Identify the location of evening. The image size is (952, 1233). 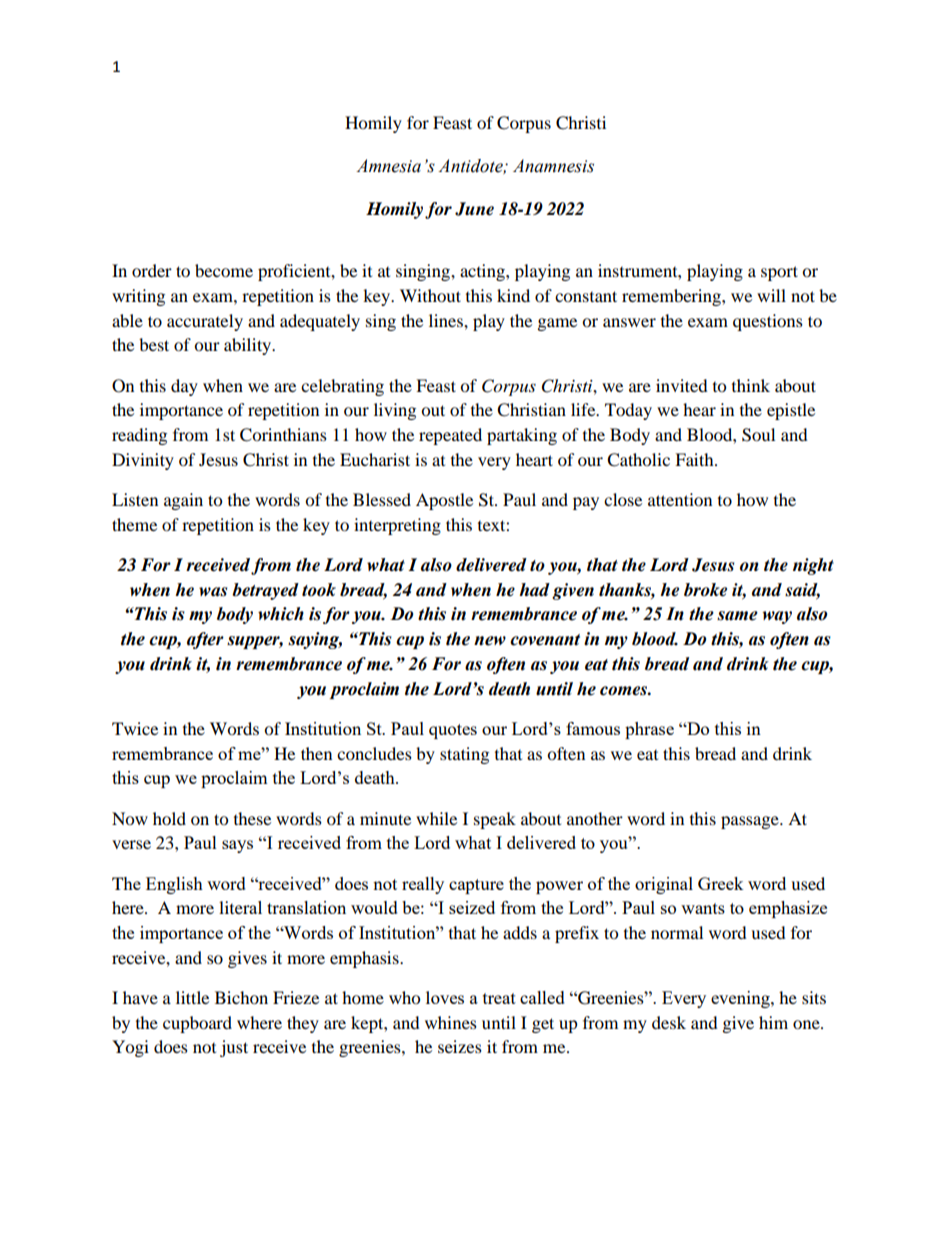
(741, 999).
